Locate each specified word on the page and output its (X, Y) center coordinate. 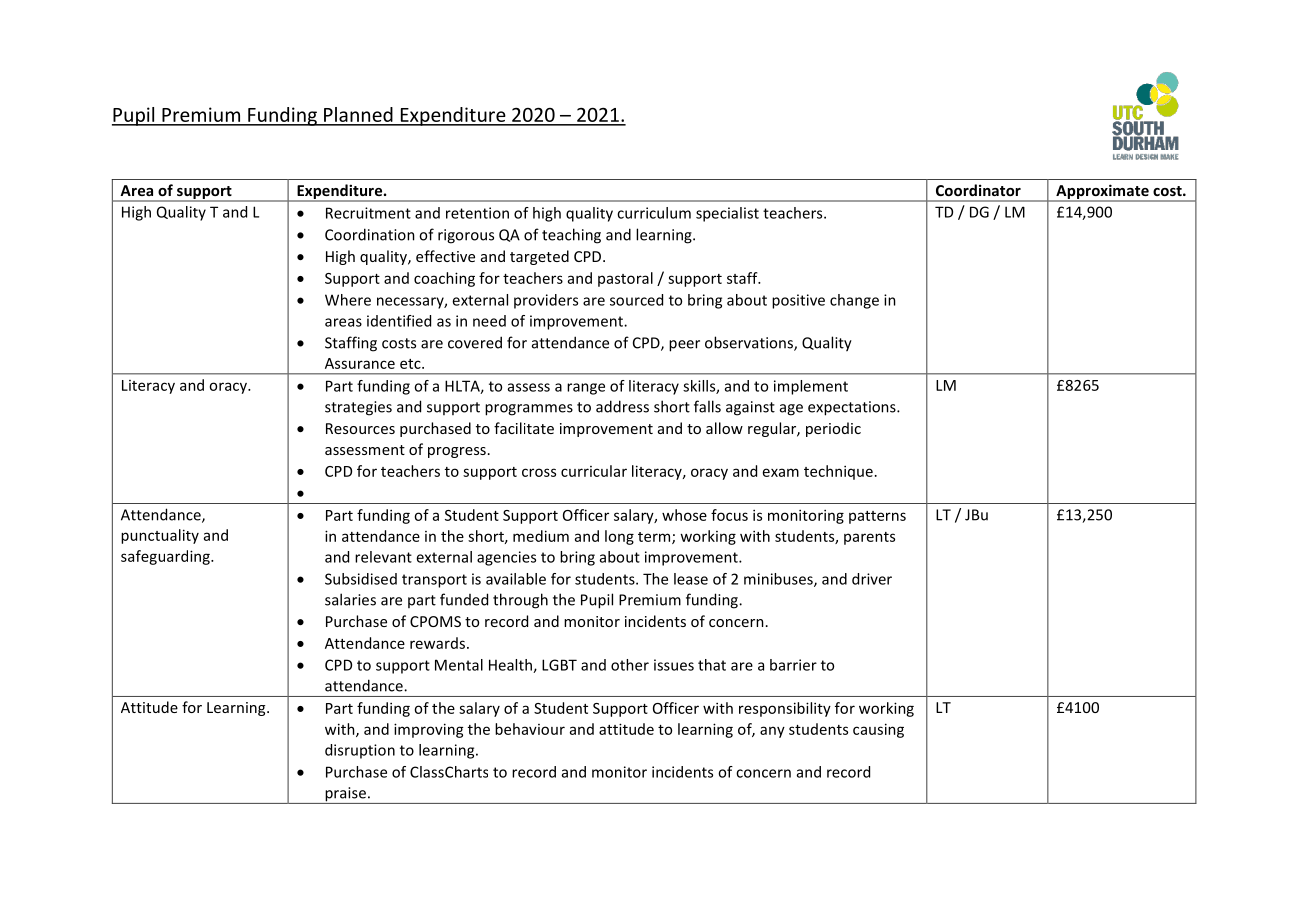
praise (345, 795)
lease (691, 579)
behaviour (530, 729)
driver (872, 579)
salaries (350, 599)
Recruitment (368, 213)
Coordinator (978, 190)
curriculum (654, 213)
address (622, 406)
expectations (853, 408)
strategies (358, 408)
